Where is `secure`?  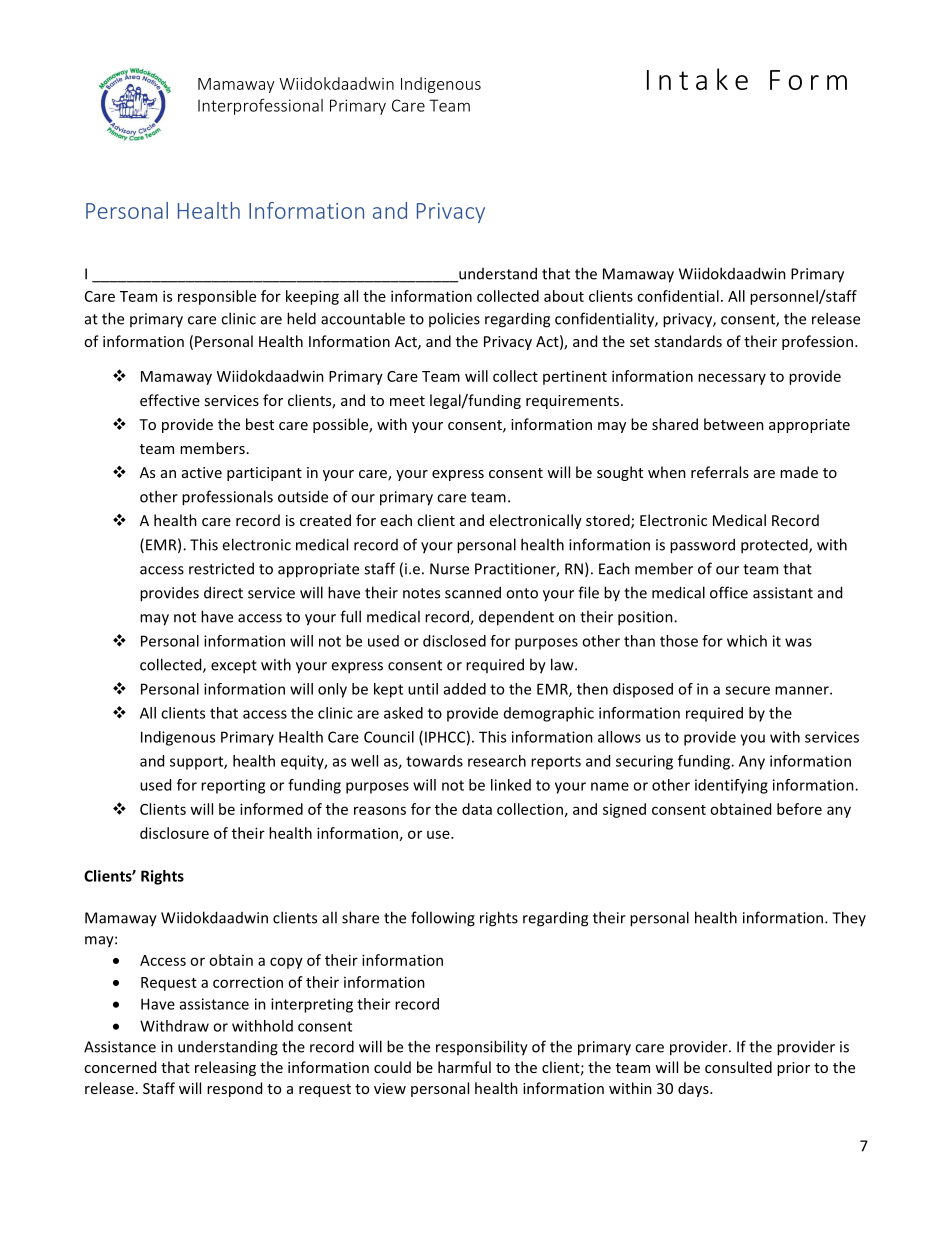 secure is located at coordinates (747, 690).
